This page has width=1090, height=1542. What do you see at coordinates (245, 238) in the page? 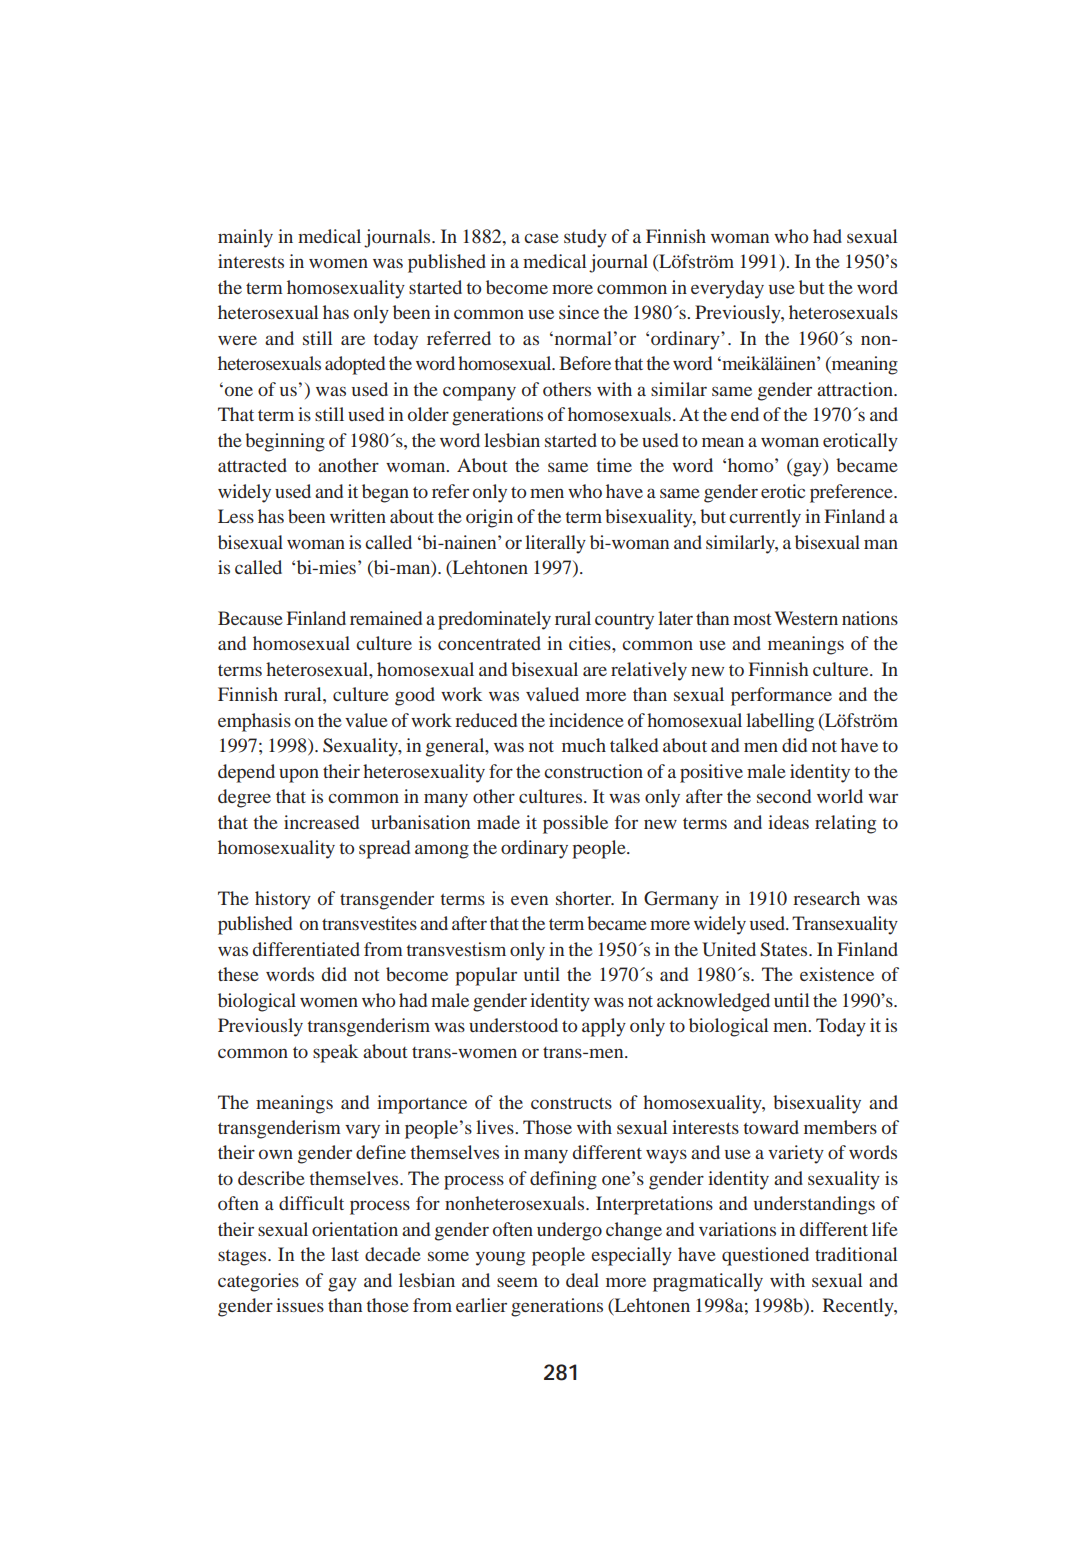
I see `mainly` at bounding box center [245, 238].
